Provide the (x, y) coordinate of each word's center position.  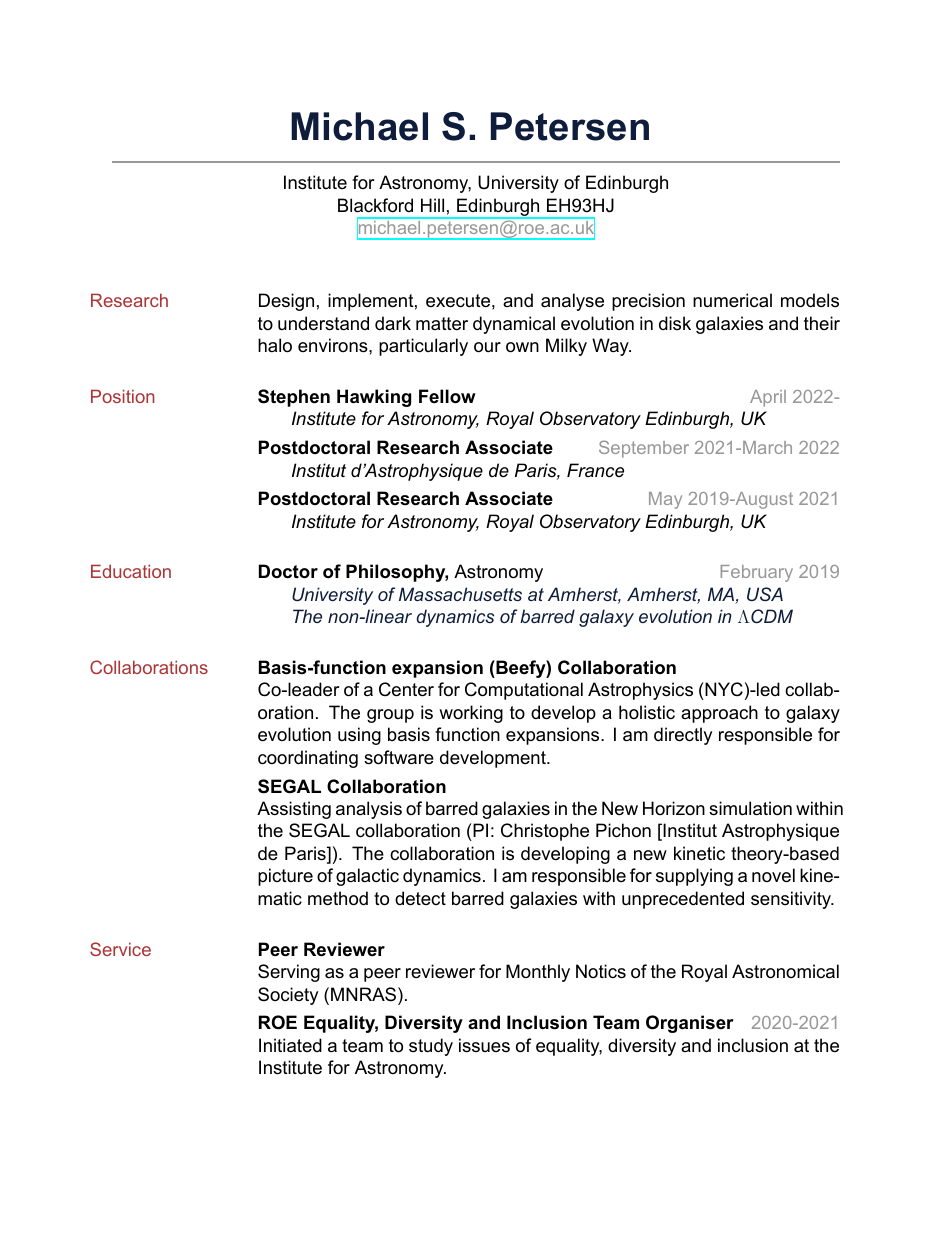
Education (131, 571)
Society (288, 996)
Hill (432, 205)
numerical (732, 300)
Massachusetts (460, 594)
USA (765, 594)
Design (286, 302)
